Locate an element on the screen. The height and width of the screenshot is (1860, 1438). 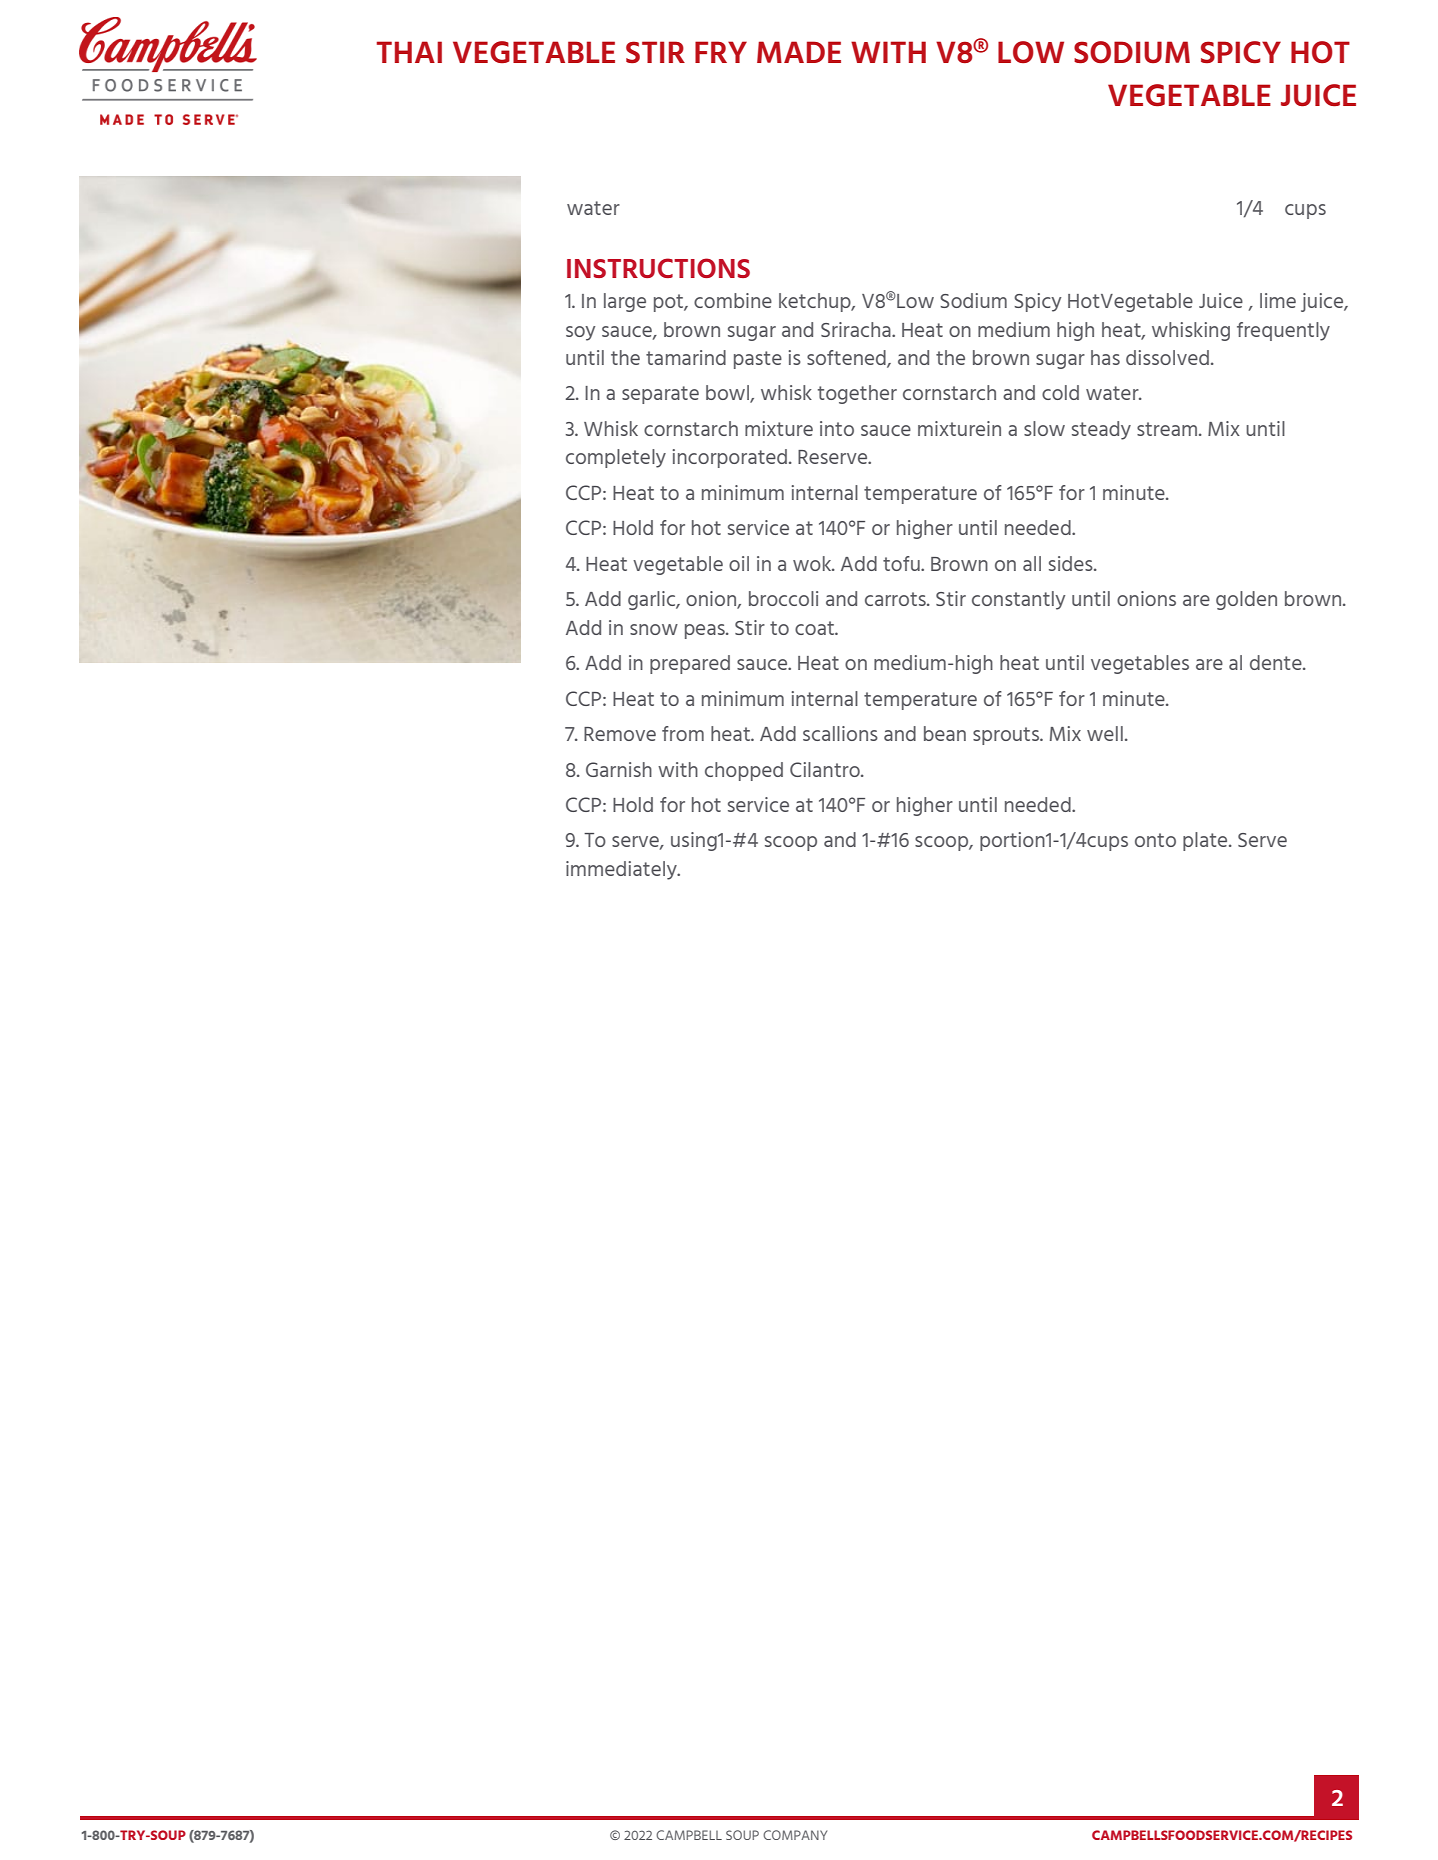
immediately is located at coordinates (622, 870).
